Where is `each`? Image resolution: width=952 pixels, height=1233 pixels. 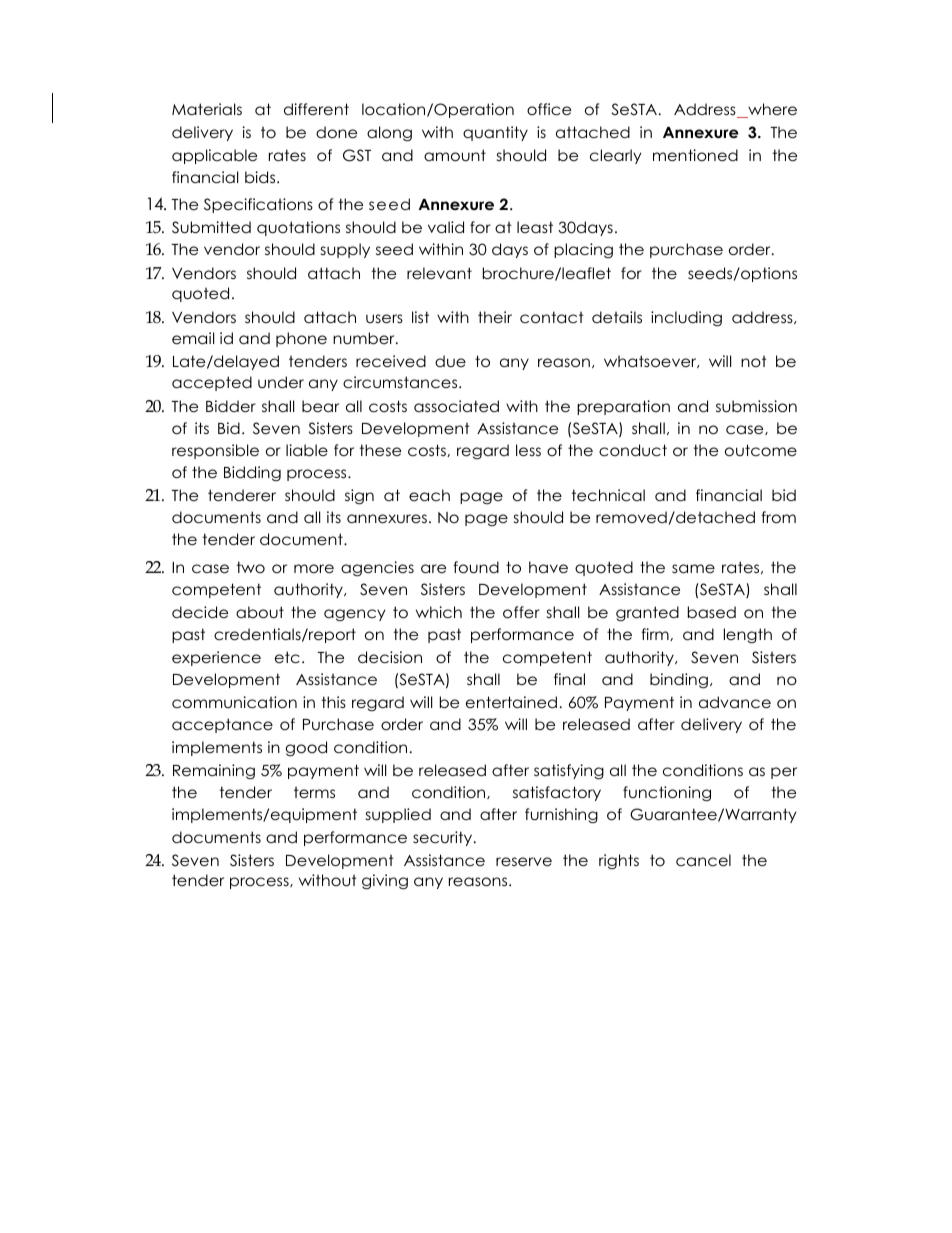 each is located at coordinates (429, 495).
